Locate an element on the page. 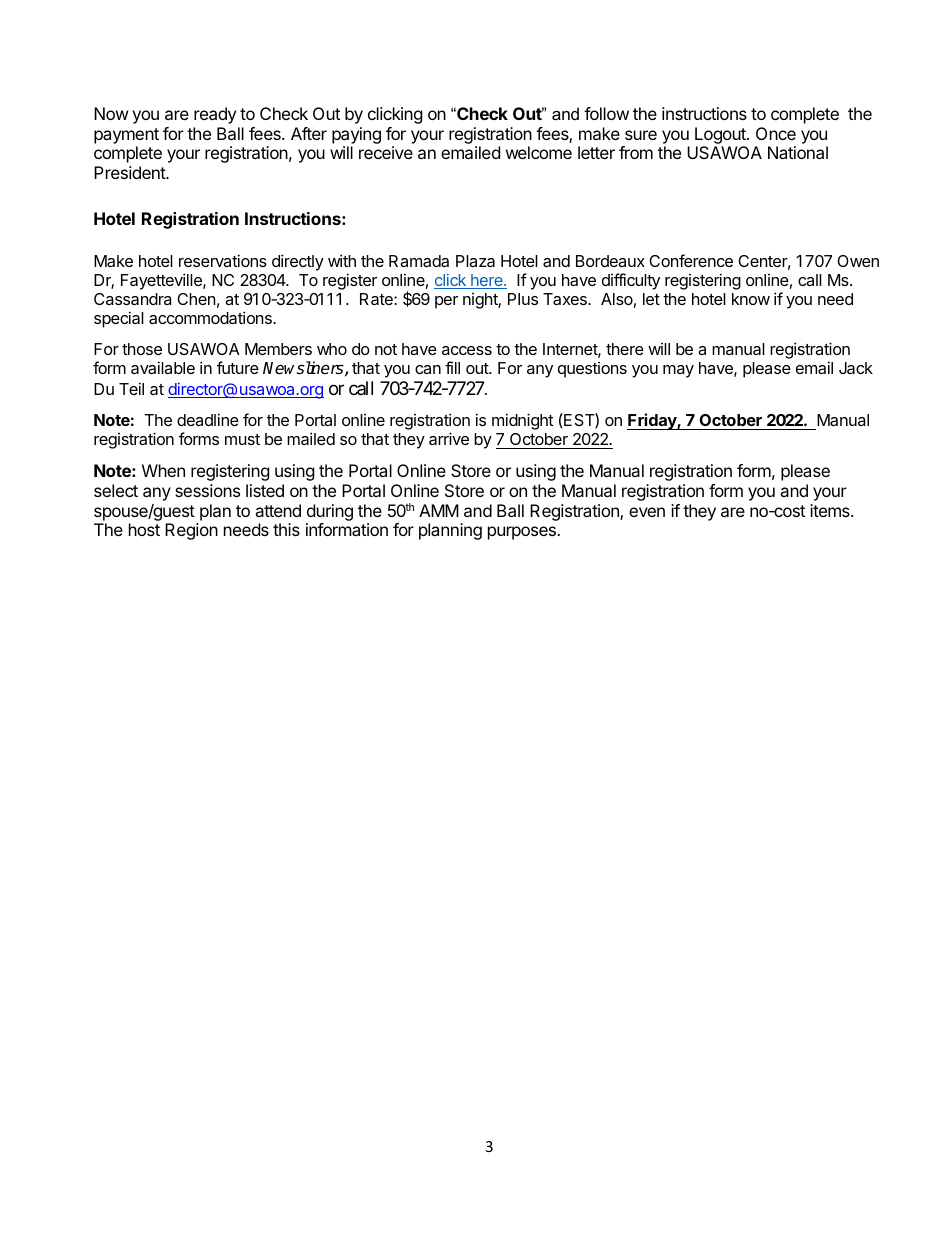 This document has height=1233, width=952. know is located at coordinates (751, 299).
